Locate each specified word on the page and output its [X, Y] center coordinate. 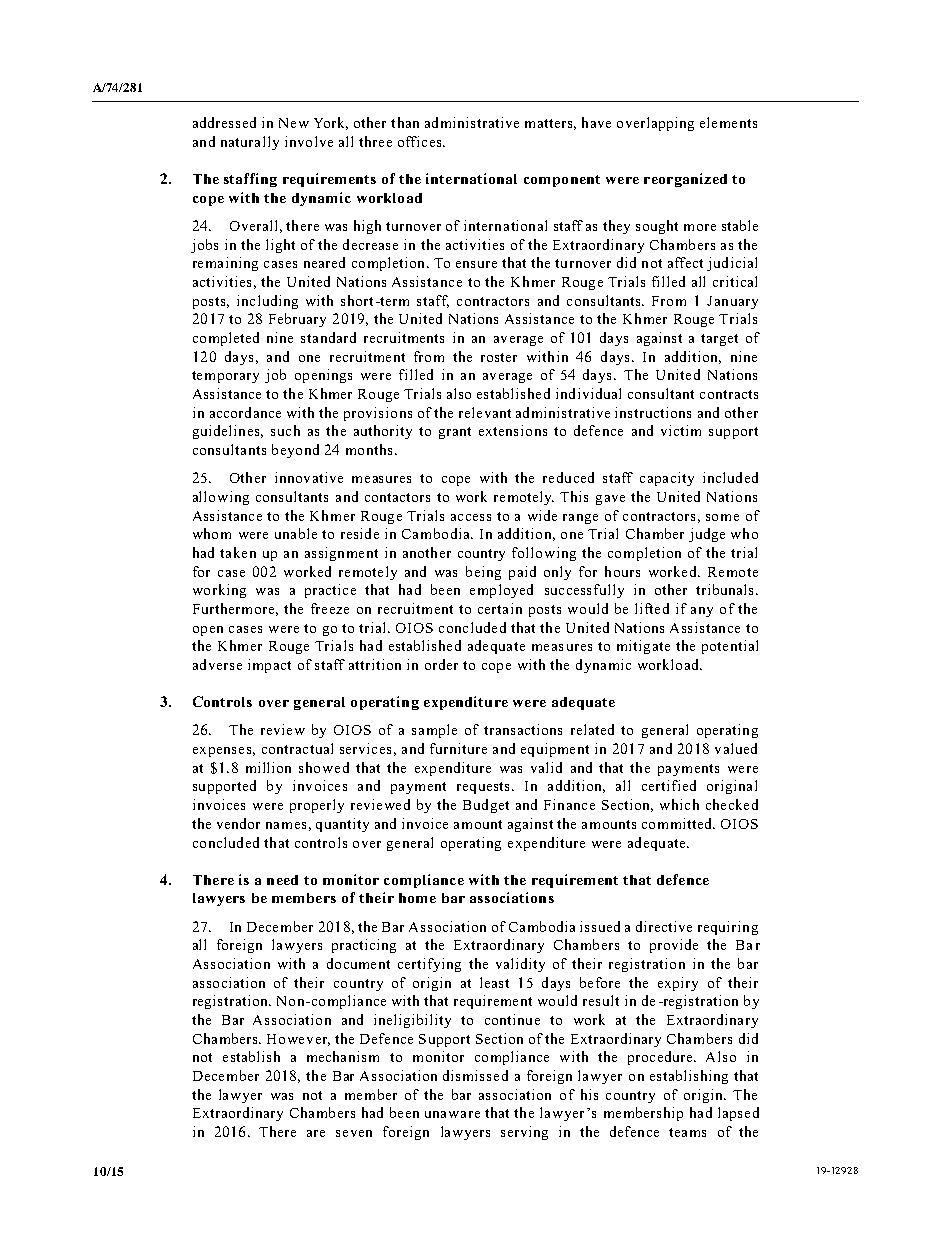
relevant [485, 412]
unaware [452, 1114]
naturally [250, 143]
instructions [653, 412]
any [702, 612]
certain [500, 608]
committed [678, 823]
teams [687, 1132]
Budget [486, 806]
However [298, 1040]
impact [269, 666]
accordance [245, 412]
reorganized [685, 180]
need [282, 880]
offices [421, 141]
